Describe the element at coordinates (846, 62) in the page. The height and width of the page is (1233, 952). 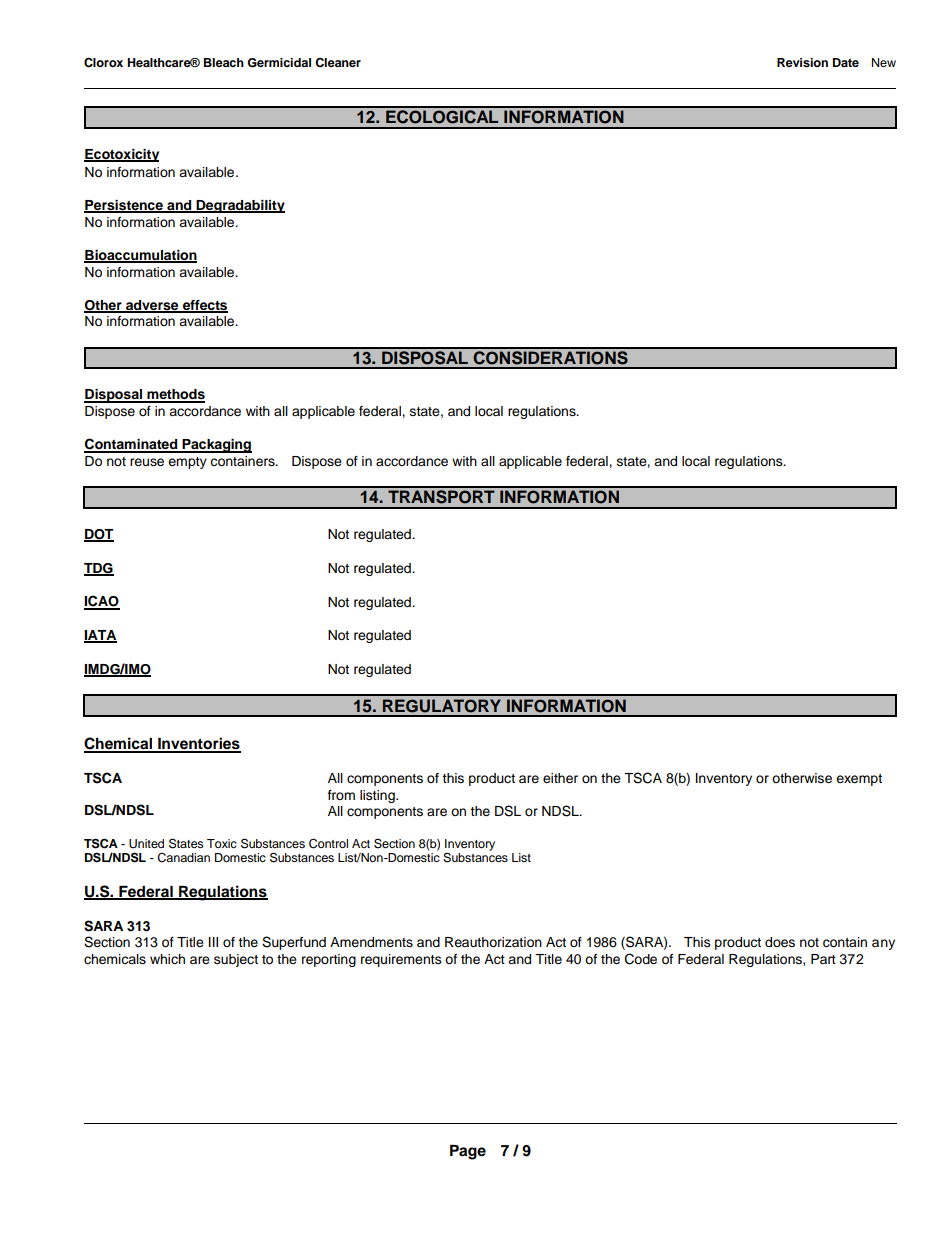
I see `Date` at that location.
